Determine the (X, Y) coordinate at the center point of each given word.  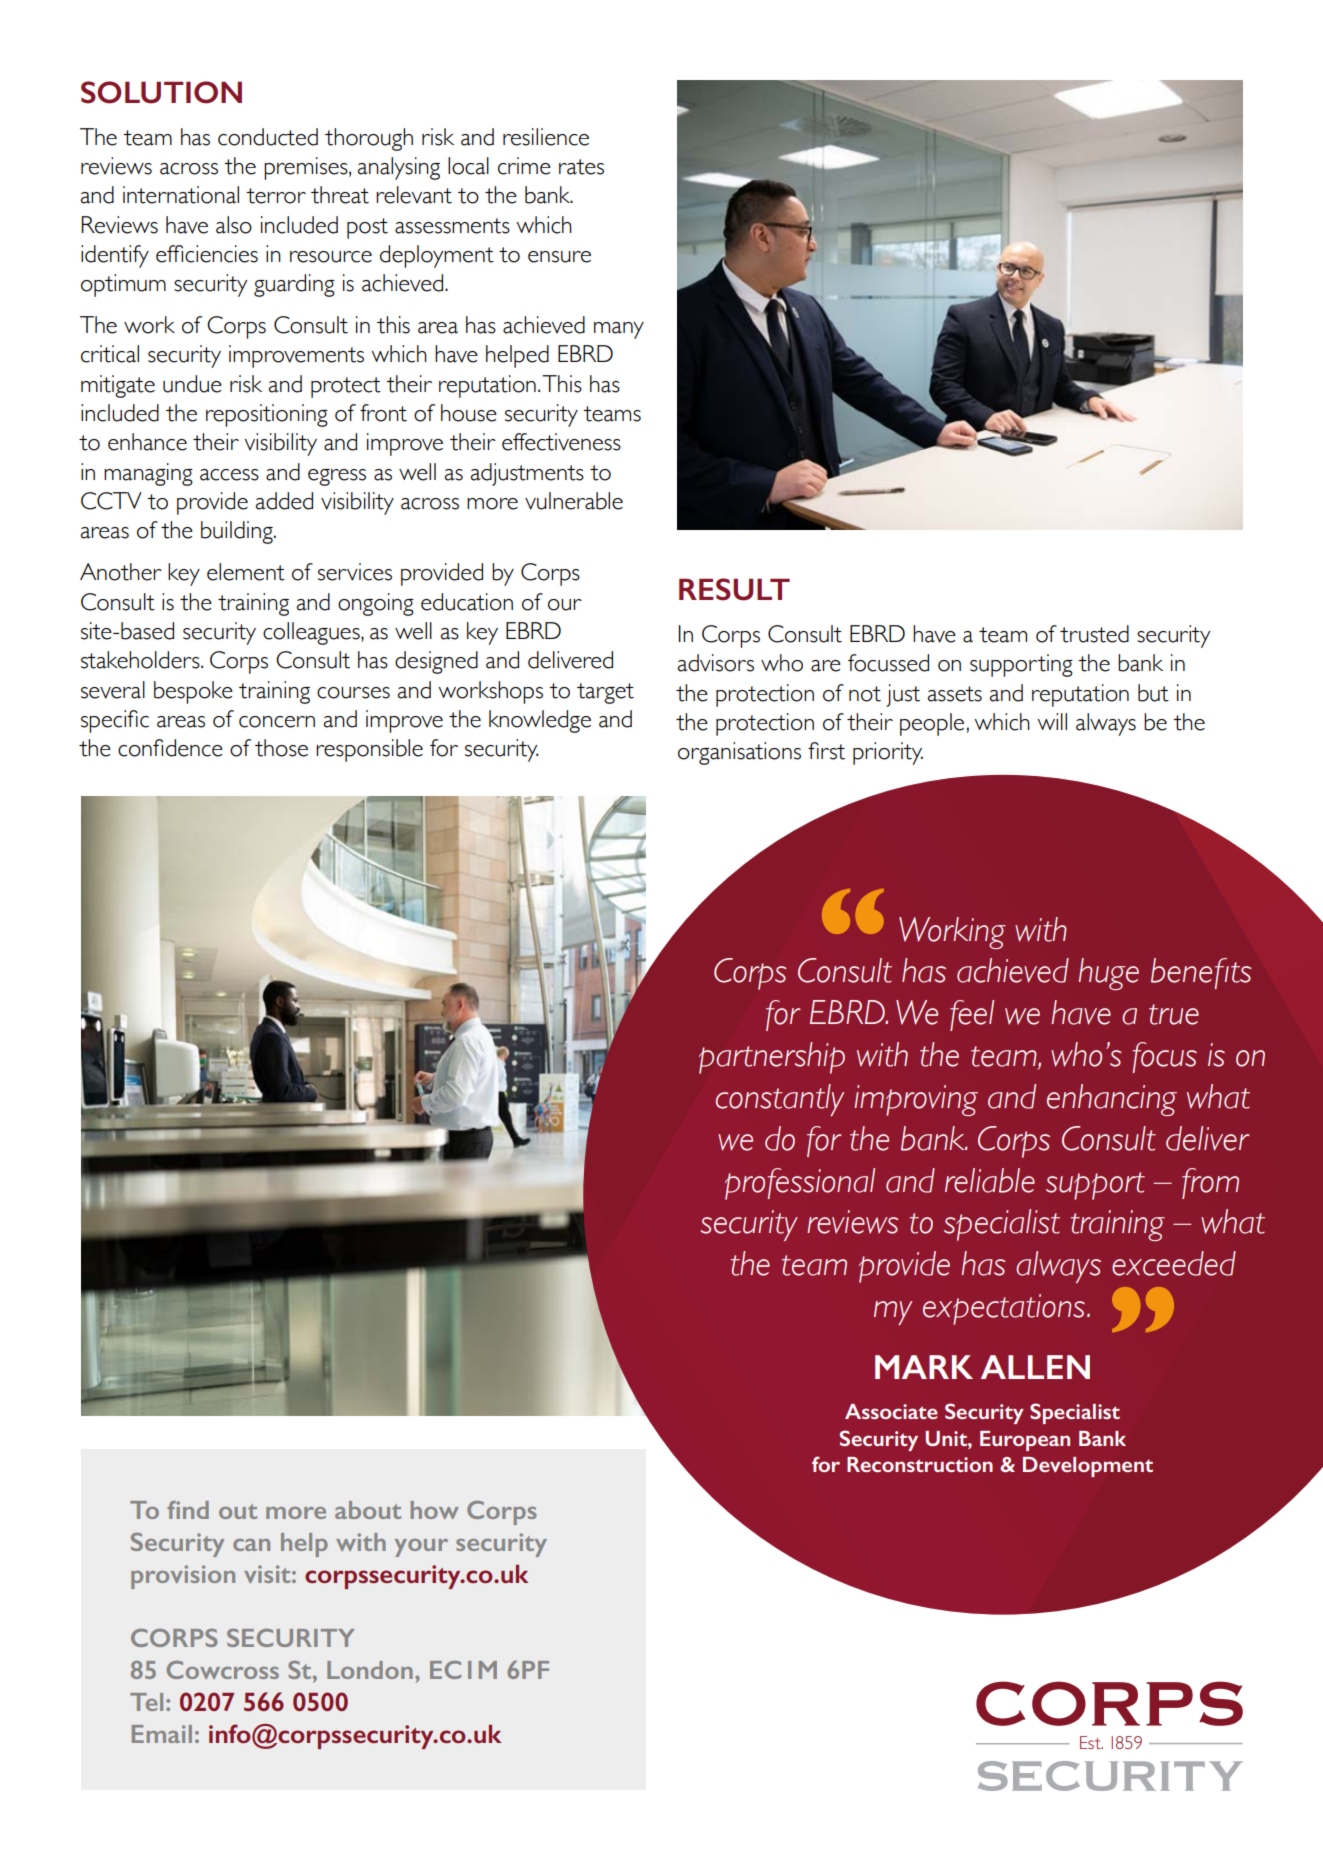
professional (800, 1184)
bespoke (193, 692)
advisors (715, 663)
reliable (990, 1180)
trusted (1094, 634)
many (619, 330)
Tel (146, 1702)
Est (1091, 1742)
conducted (268, 137)
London (370, 1670)
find (188, 1510)
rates (581, 167)
